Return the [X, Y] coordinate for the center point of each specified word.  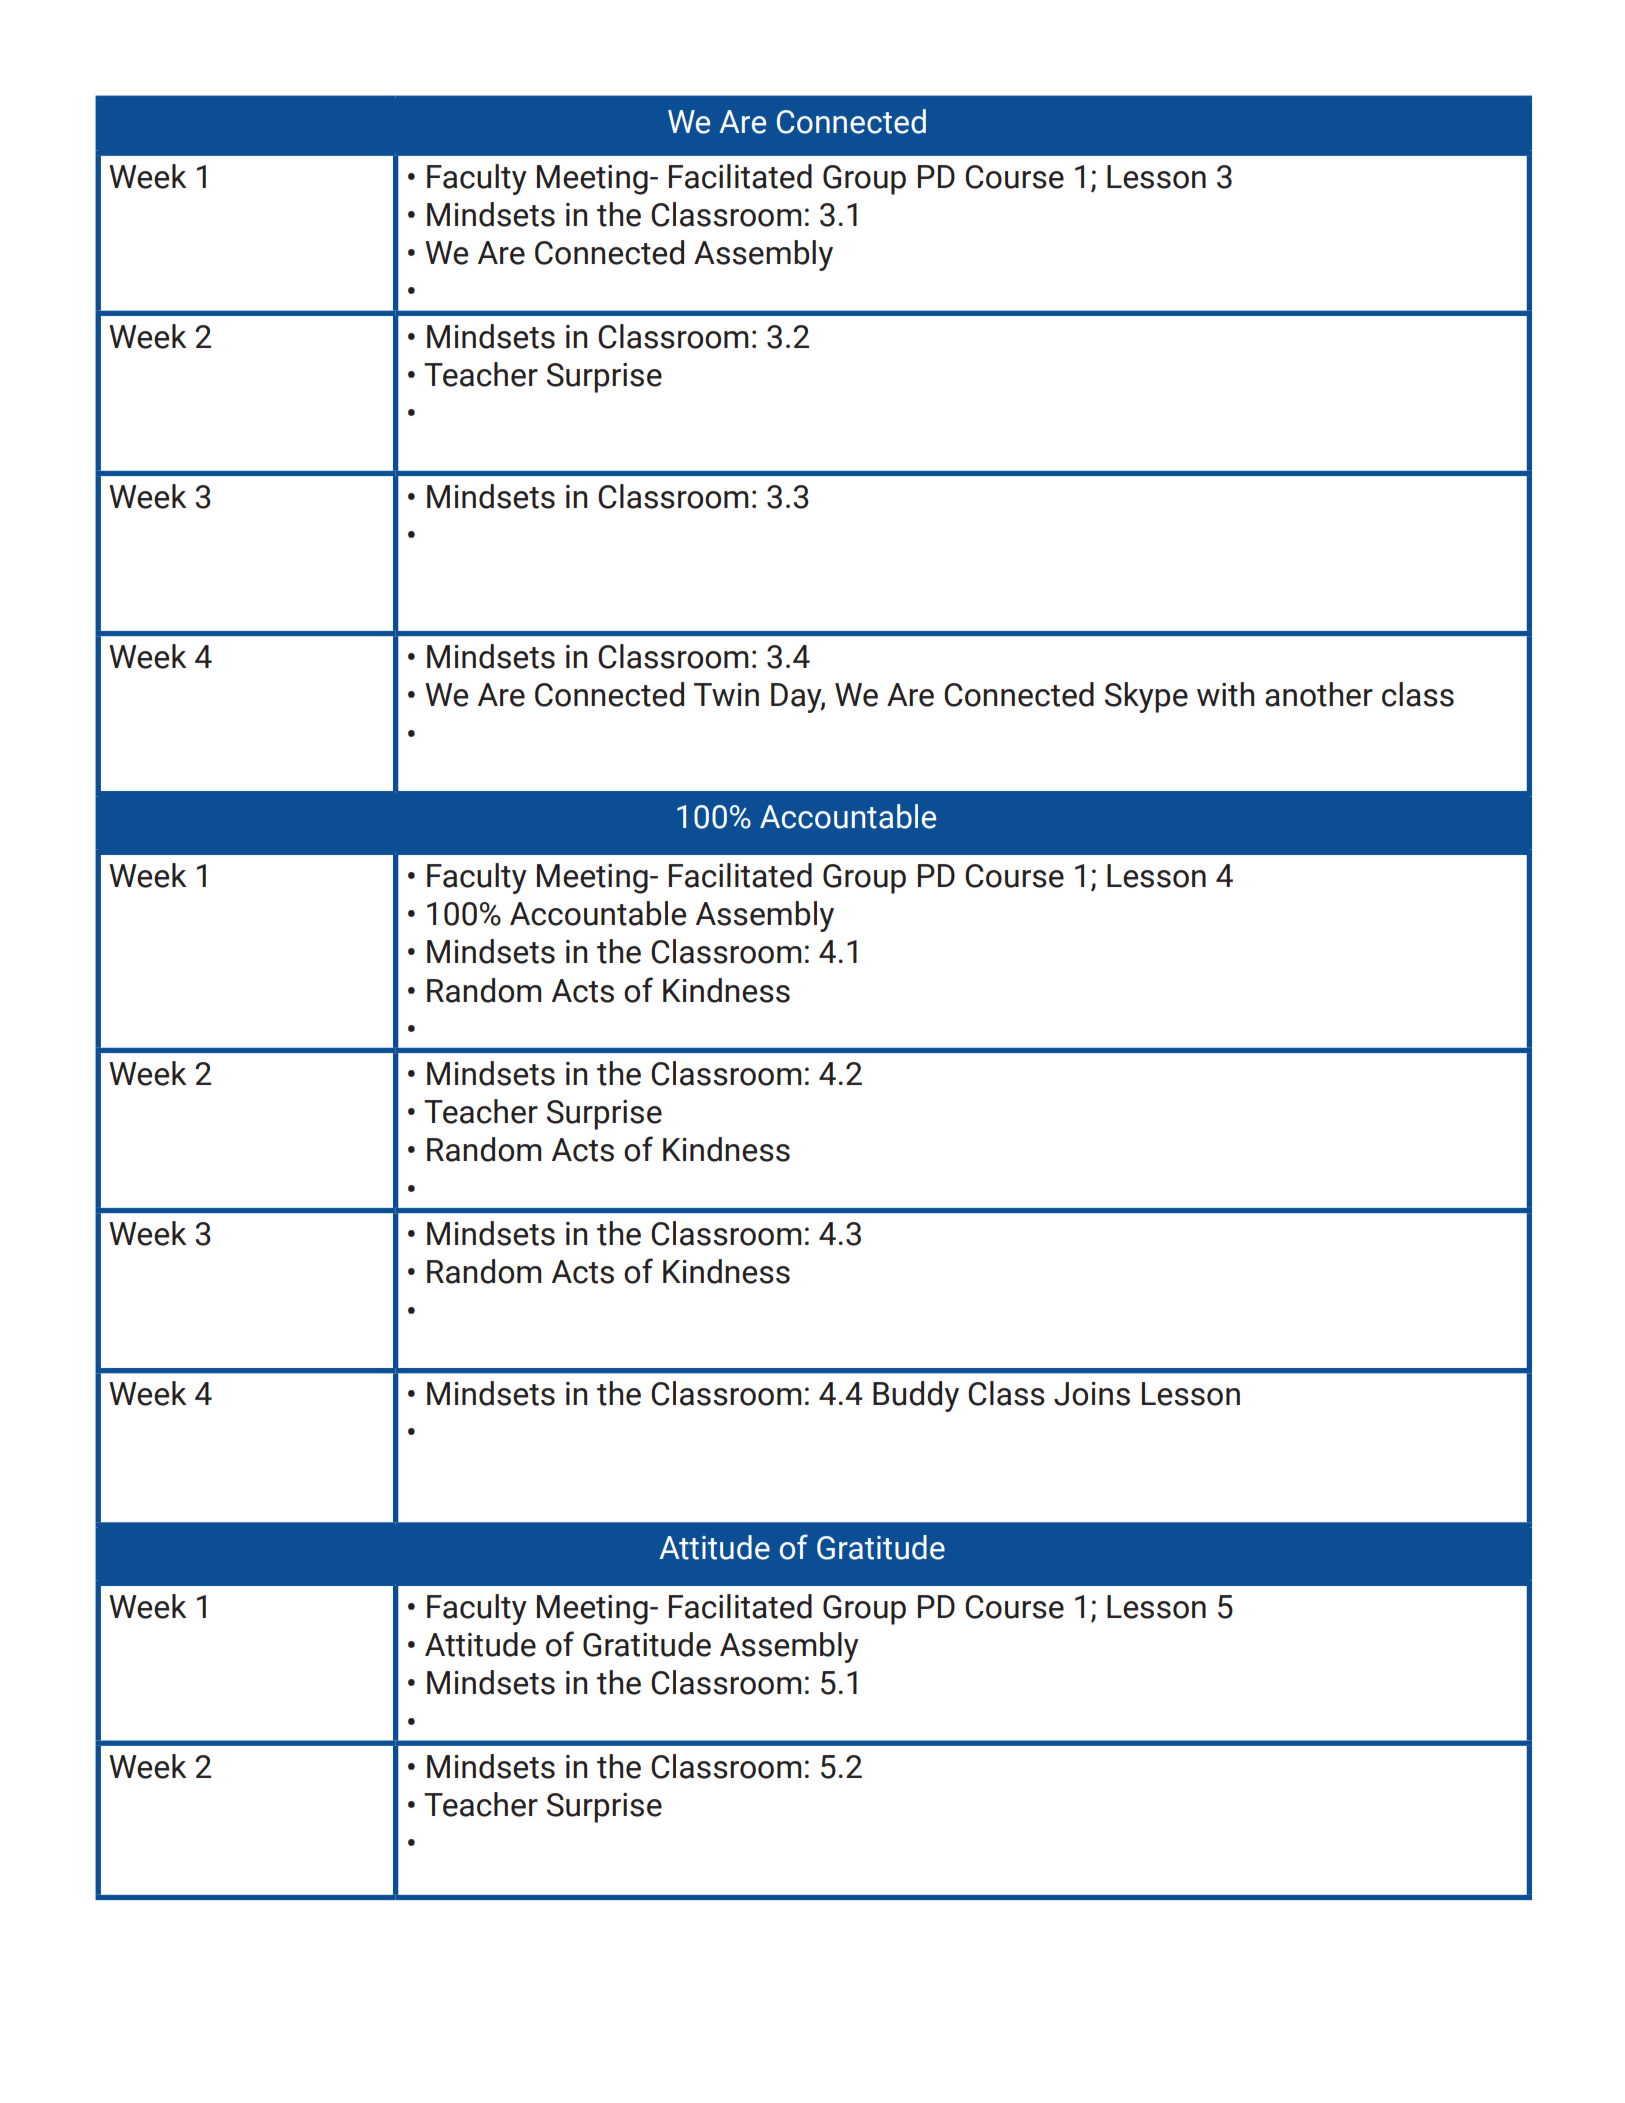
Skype [1146, 697]
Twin [726, 694]
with [1225, 694]
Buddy [916, 1396]
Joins [1092, 1394]
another [1319, 694]
